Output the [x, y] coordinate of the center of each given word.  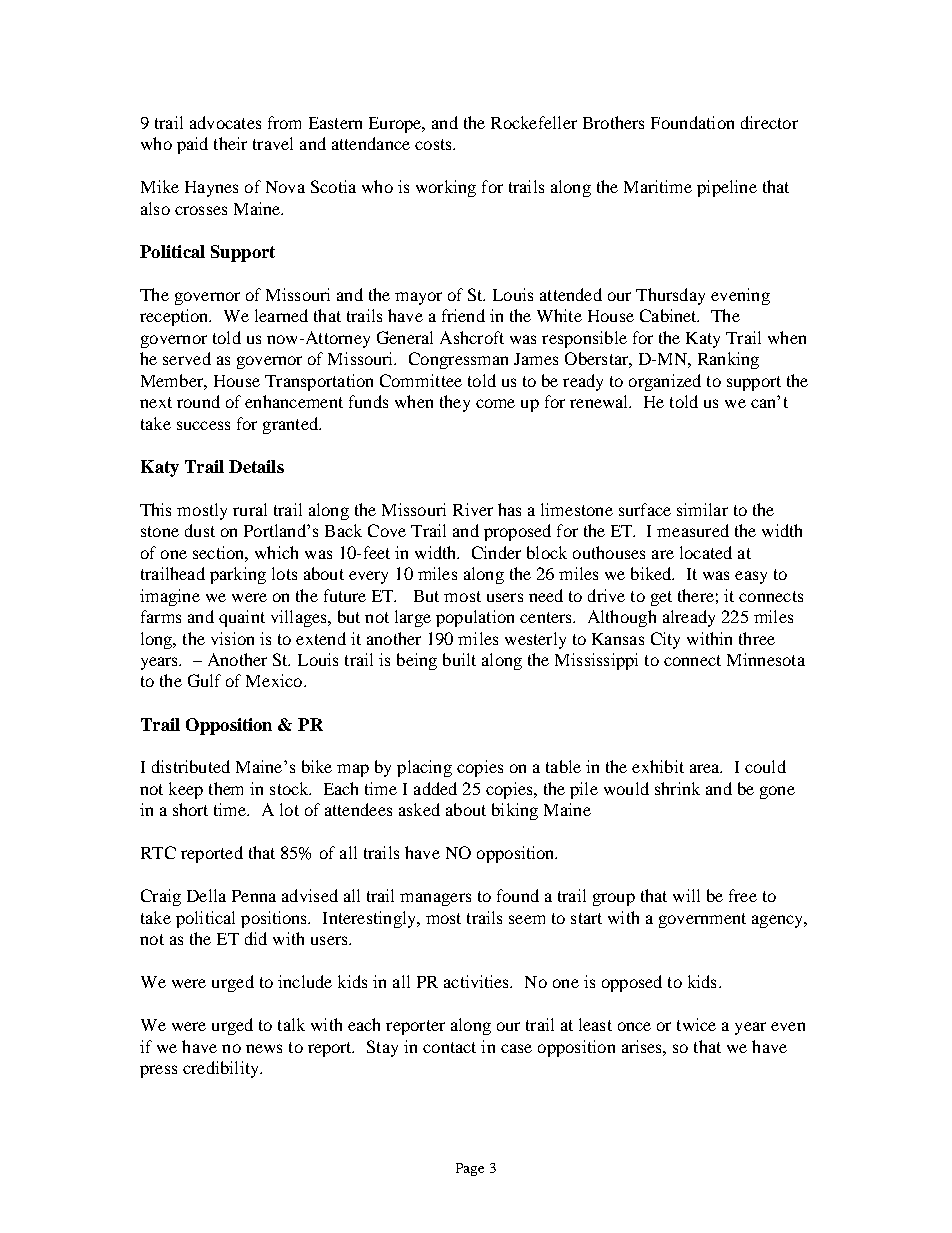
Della [206, 895]
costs [434, 144]
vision [232, 638]
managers [435, 899]
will [686, 895]
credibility [222, 1069]
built [459, 659]
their [230, 143]
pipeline [727, 188]
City [665, 640]
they [455, 403]
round [198, 401]
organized [665, 382]
